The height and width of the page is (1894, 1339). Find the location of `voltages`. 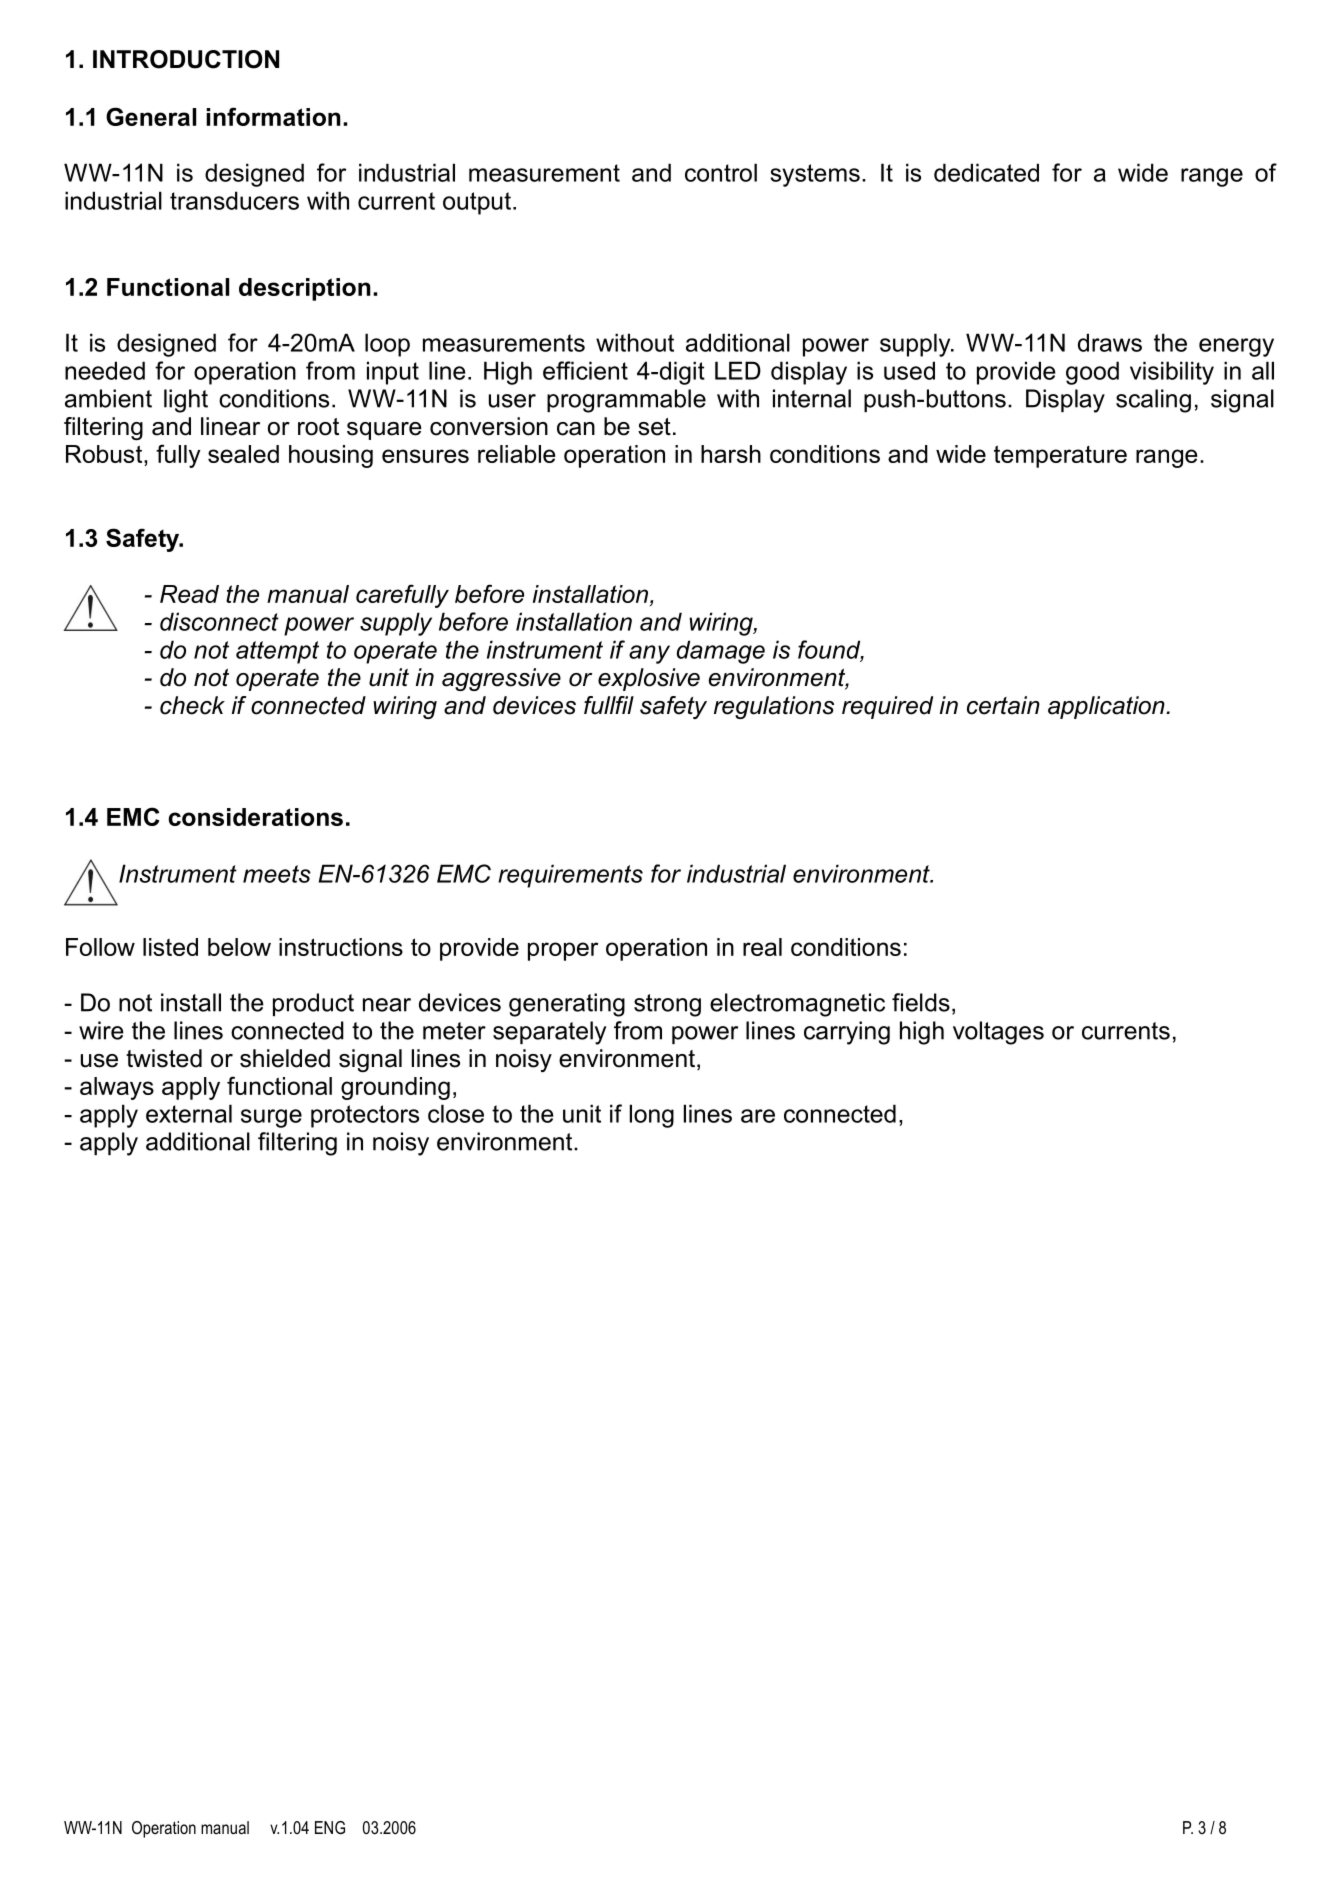

voltages is located at coordinates (998, 1033).
